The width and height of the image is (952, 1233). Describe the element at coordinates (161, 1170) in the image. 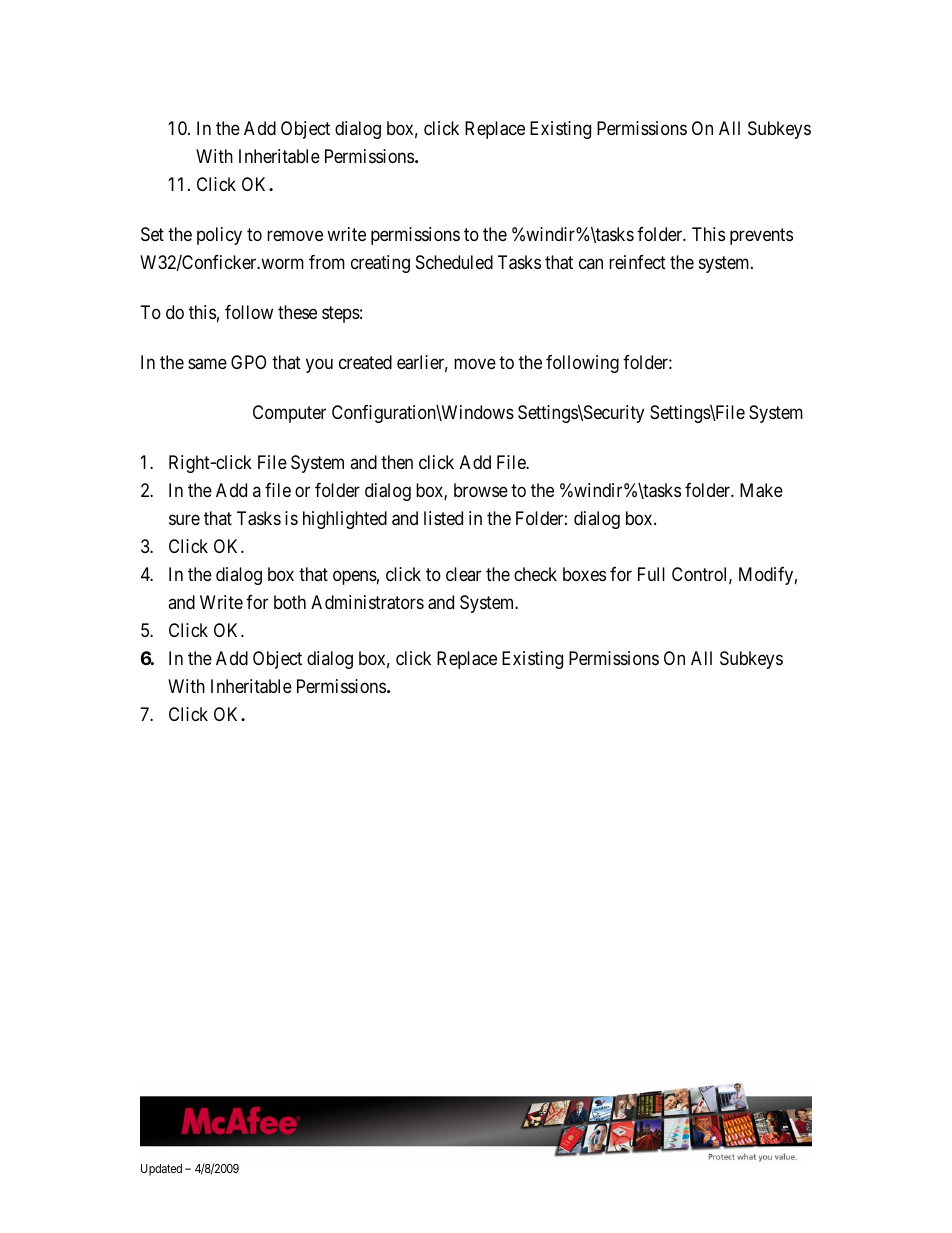

I see `Updated` at that location.
